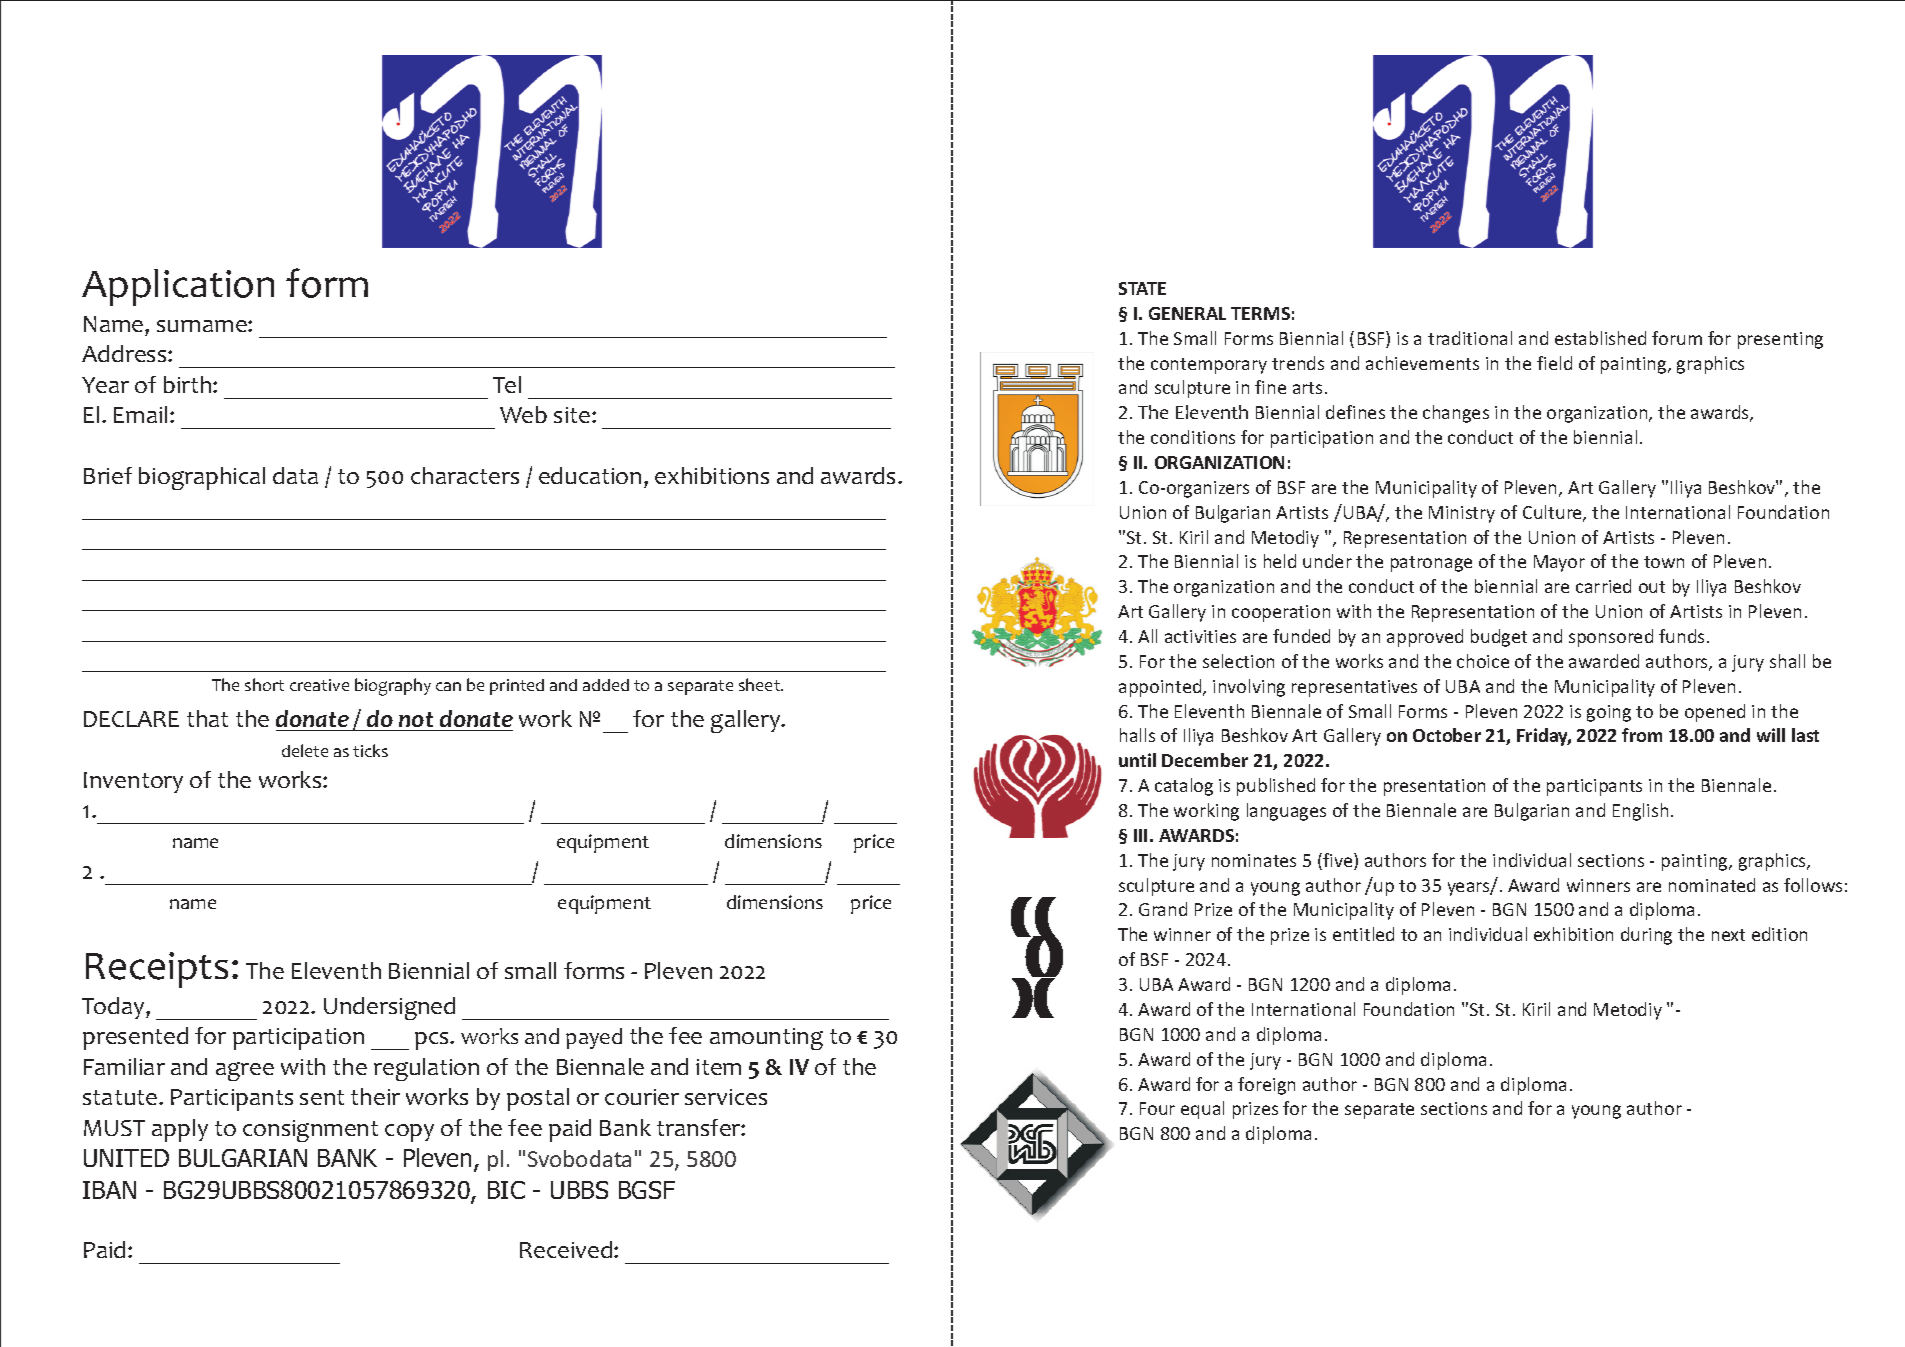 Image resolution: width=1905 pixels, height=1347 pixels. Describe the element at coordinates (1163, 909) in the screenshot. I see `Grand` at that location.
